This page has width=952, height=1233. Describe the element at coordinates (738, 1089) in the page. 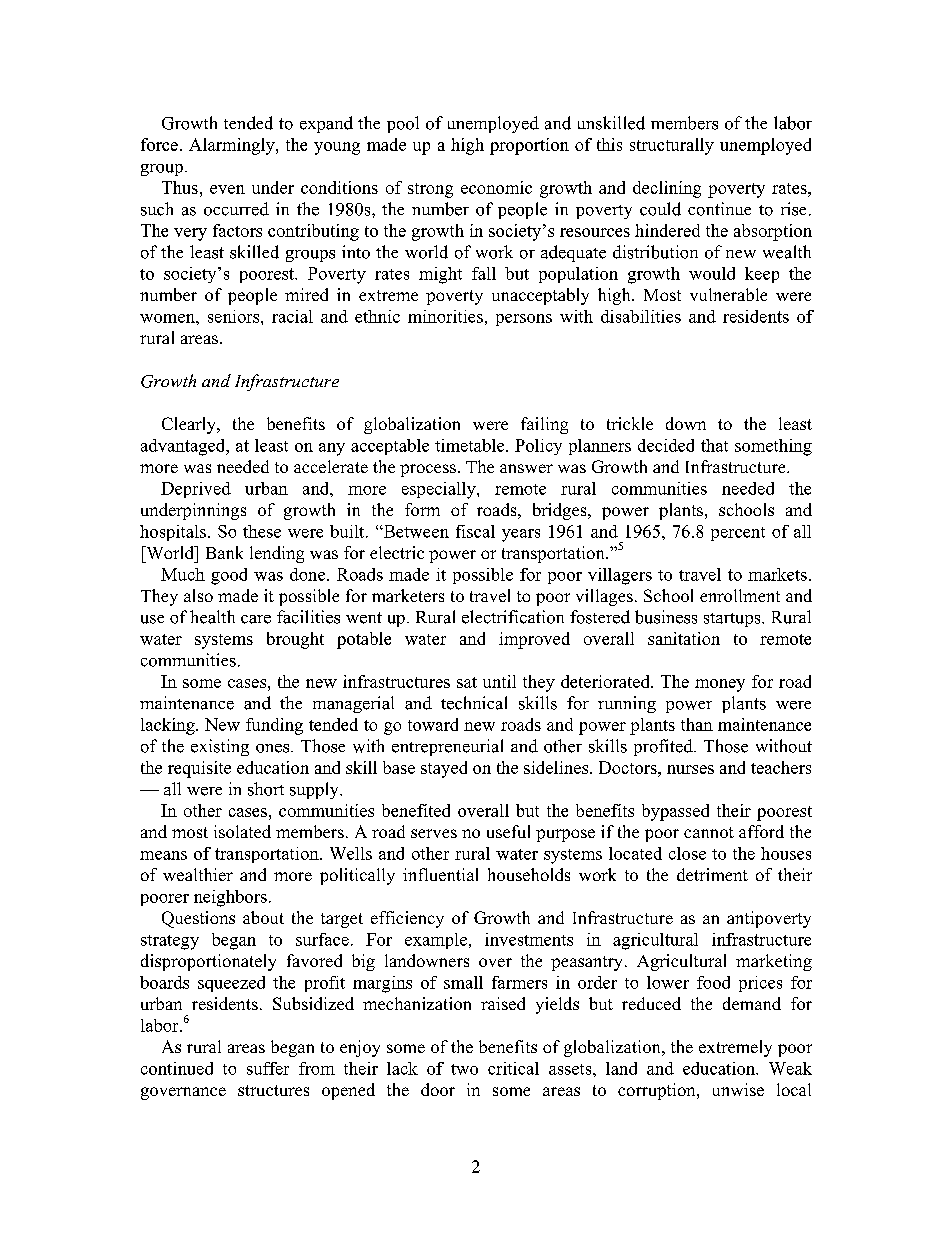

I see `unwise` at that location.
